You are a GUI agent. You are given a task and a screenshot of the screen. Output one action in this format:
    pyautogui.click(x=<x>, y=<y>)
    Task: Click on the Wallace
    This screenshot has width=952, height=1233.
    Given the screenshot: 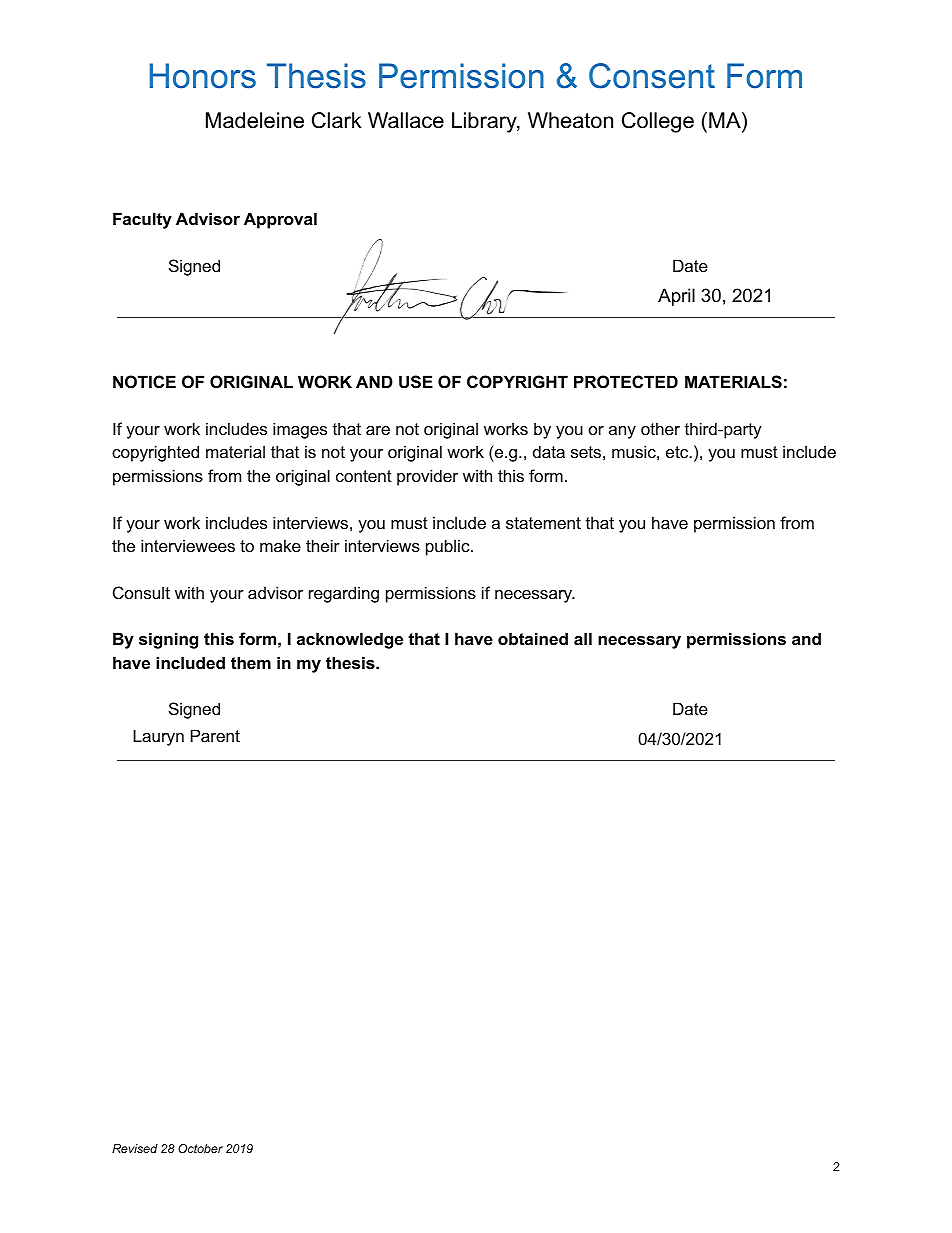 What is the action you would take?
    pyautogui.click(x=406, y=120)
